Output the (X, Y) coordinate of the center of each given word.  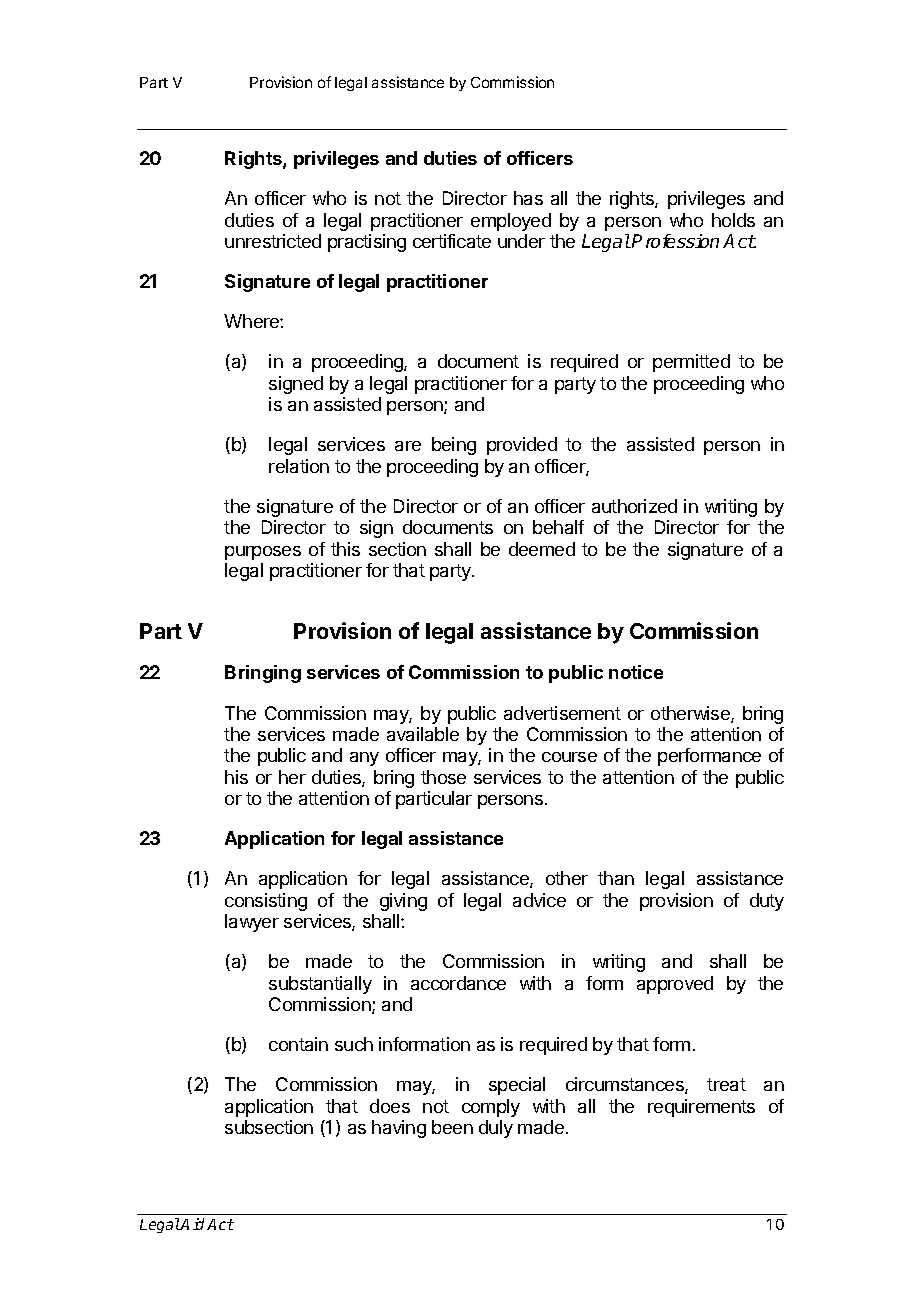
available (423, 734)
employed (511, 222)
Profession (675, 241)
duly (496, 1129)
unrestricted (273, 241)
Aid (194, 1224)
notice (636, 672)
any (364, 759)
